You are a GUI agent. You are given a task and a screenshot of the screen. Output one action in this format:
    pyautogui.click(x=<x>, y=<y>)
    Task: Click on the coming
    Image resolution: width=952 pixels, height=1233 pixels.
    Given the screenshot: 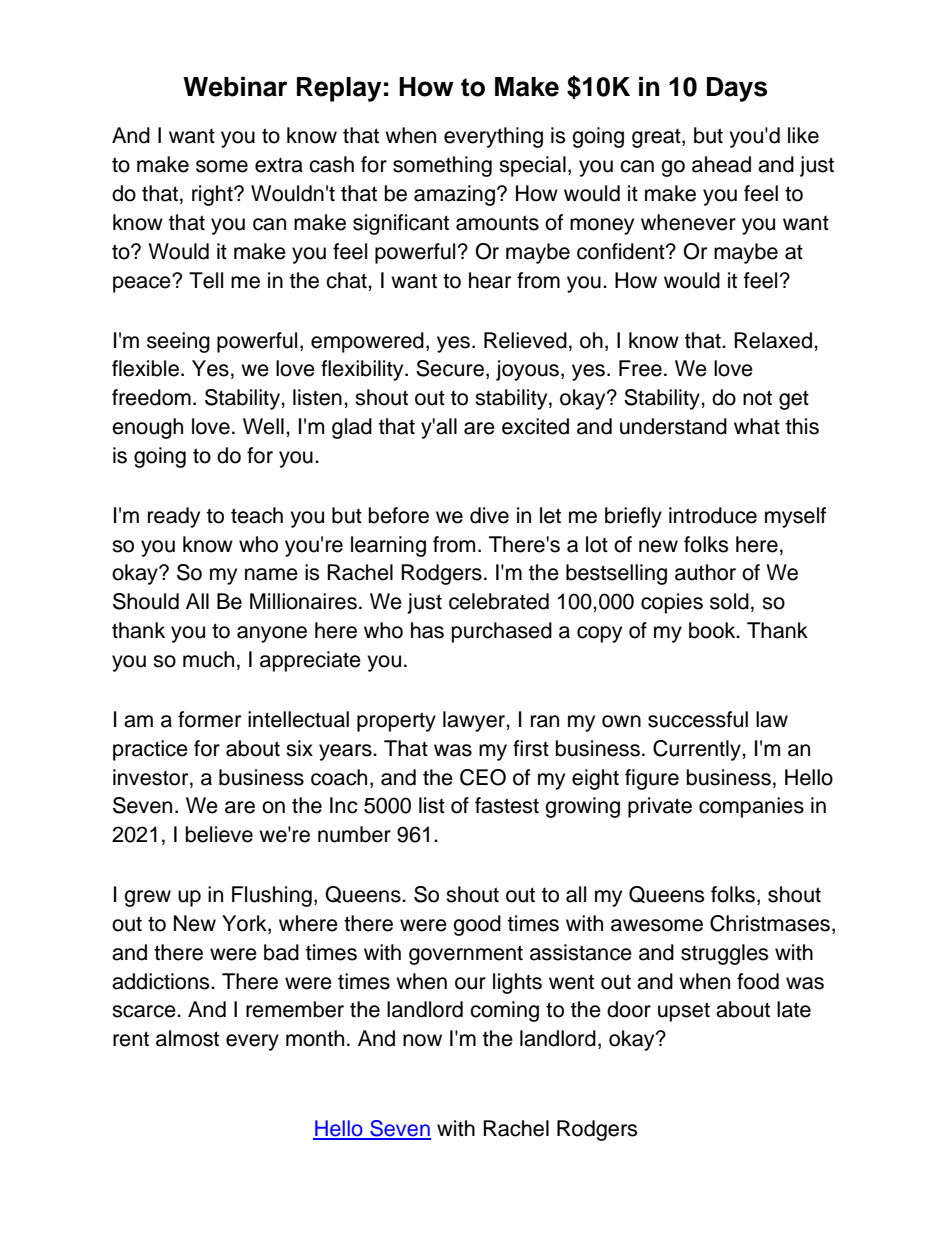 What is the action you would take?
    pyautogui.click(x=504, y=1011)
